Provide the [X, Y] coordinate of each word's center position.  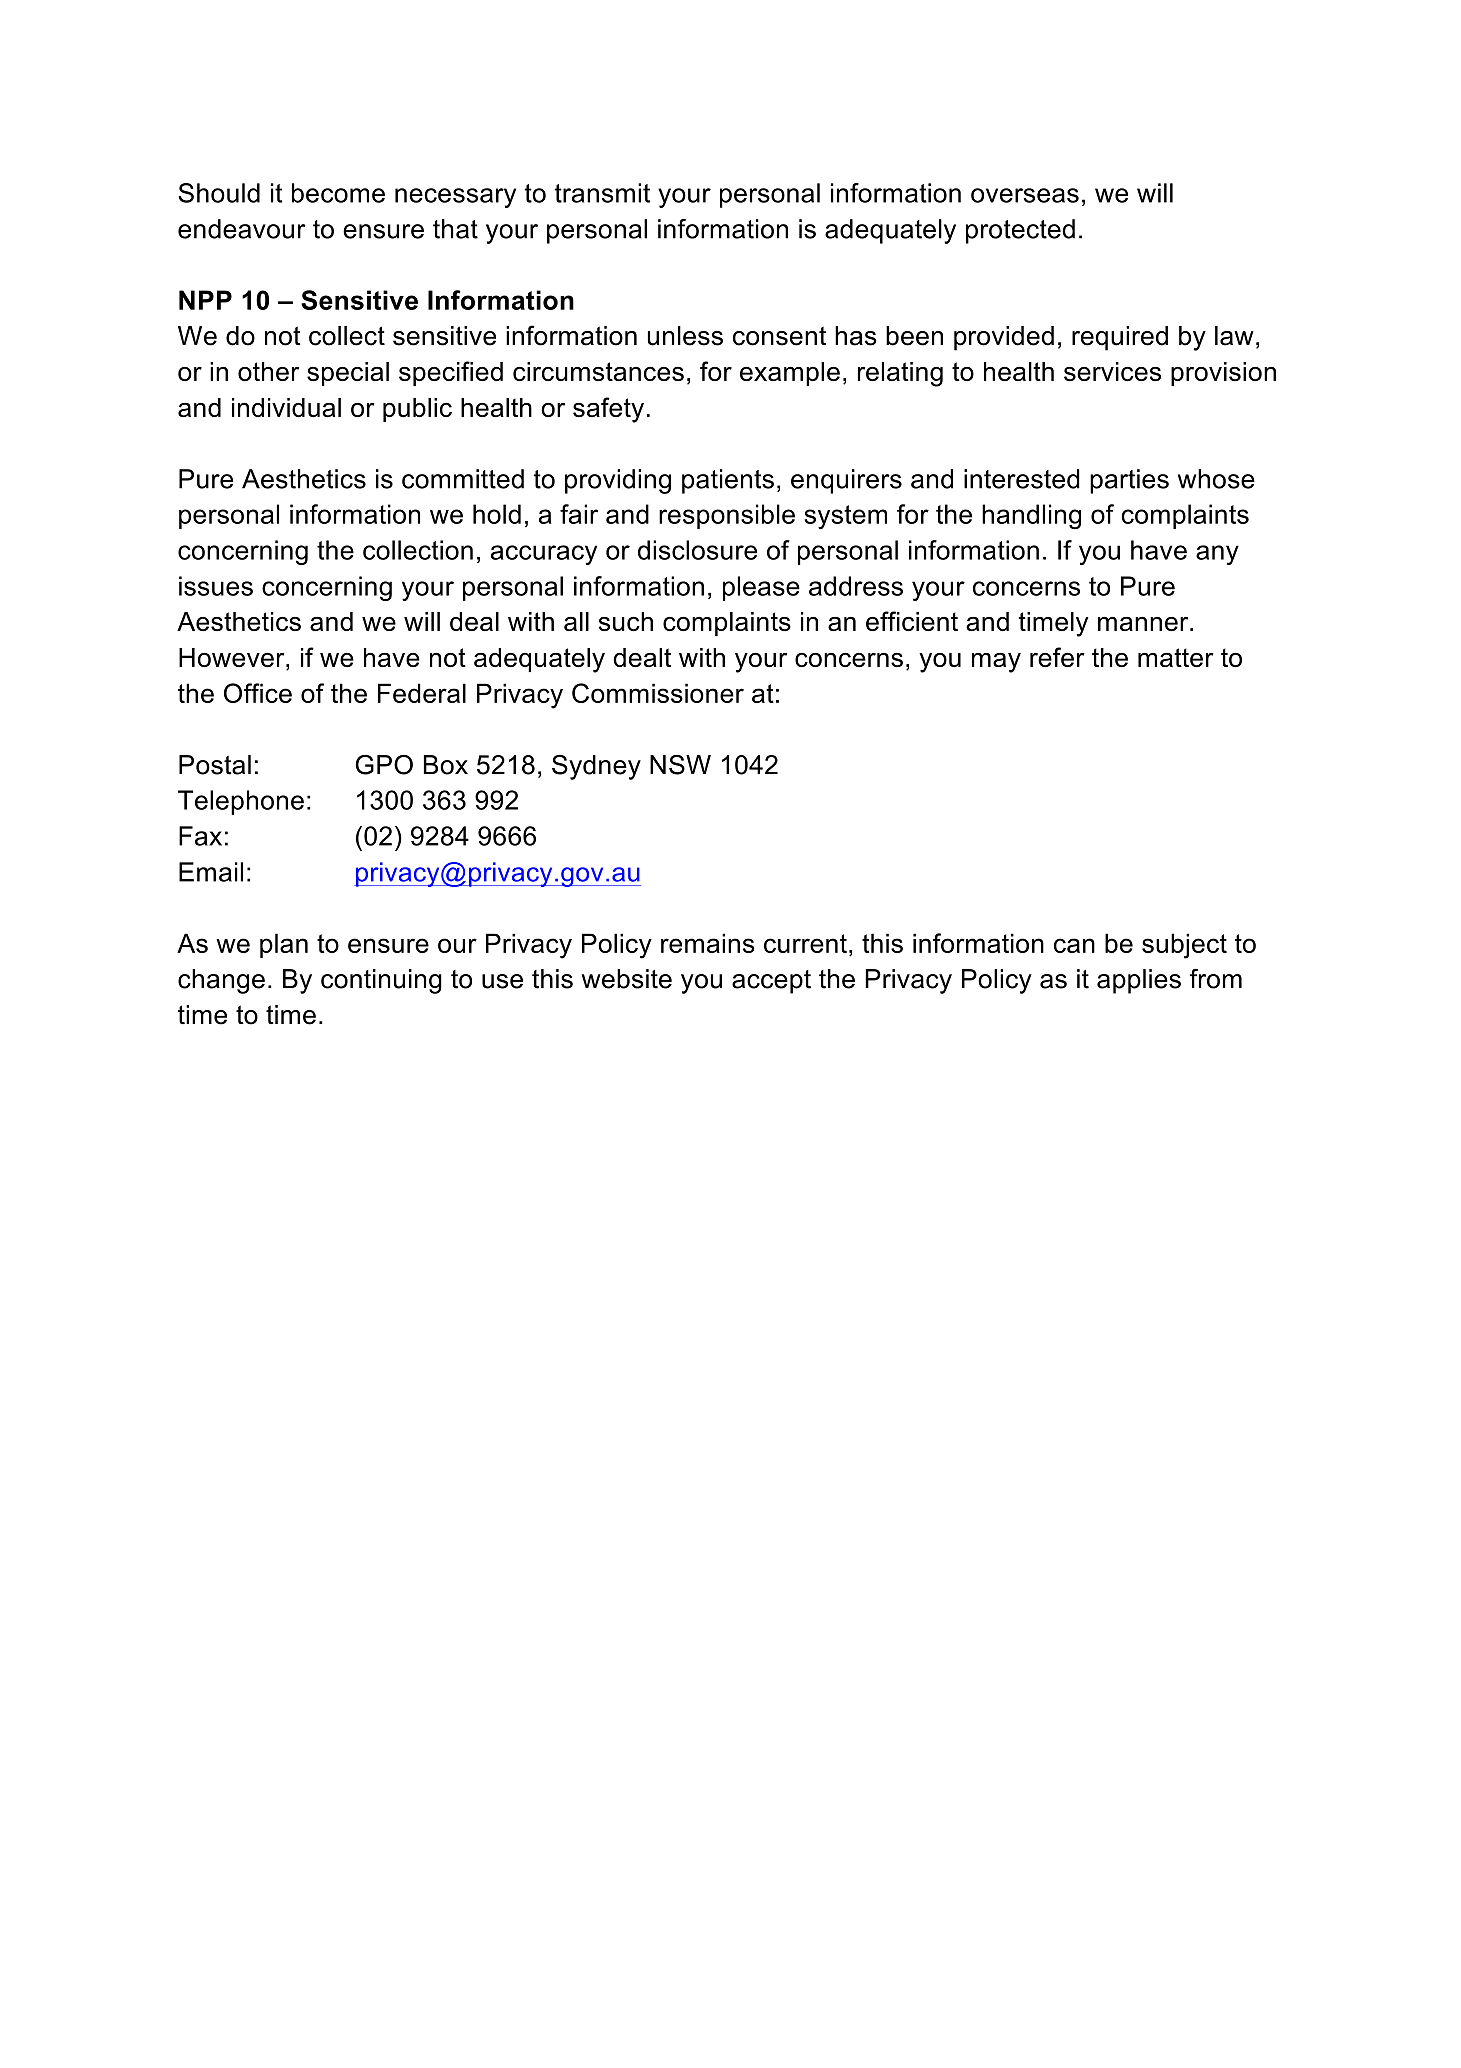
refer [1057, 657]
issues [216, 586]
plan [284, 945]
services [1112, 371]
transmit [602, 193]
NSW [680, 765]
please [761, 588]
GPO [384, 765]
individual [286, 407]
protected [1020, 231]
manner [1144, 624]
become [338, 193]
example [790, 374]
